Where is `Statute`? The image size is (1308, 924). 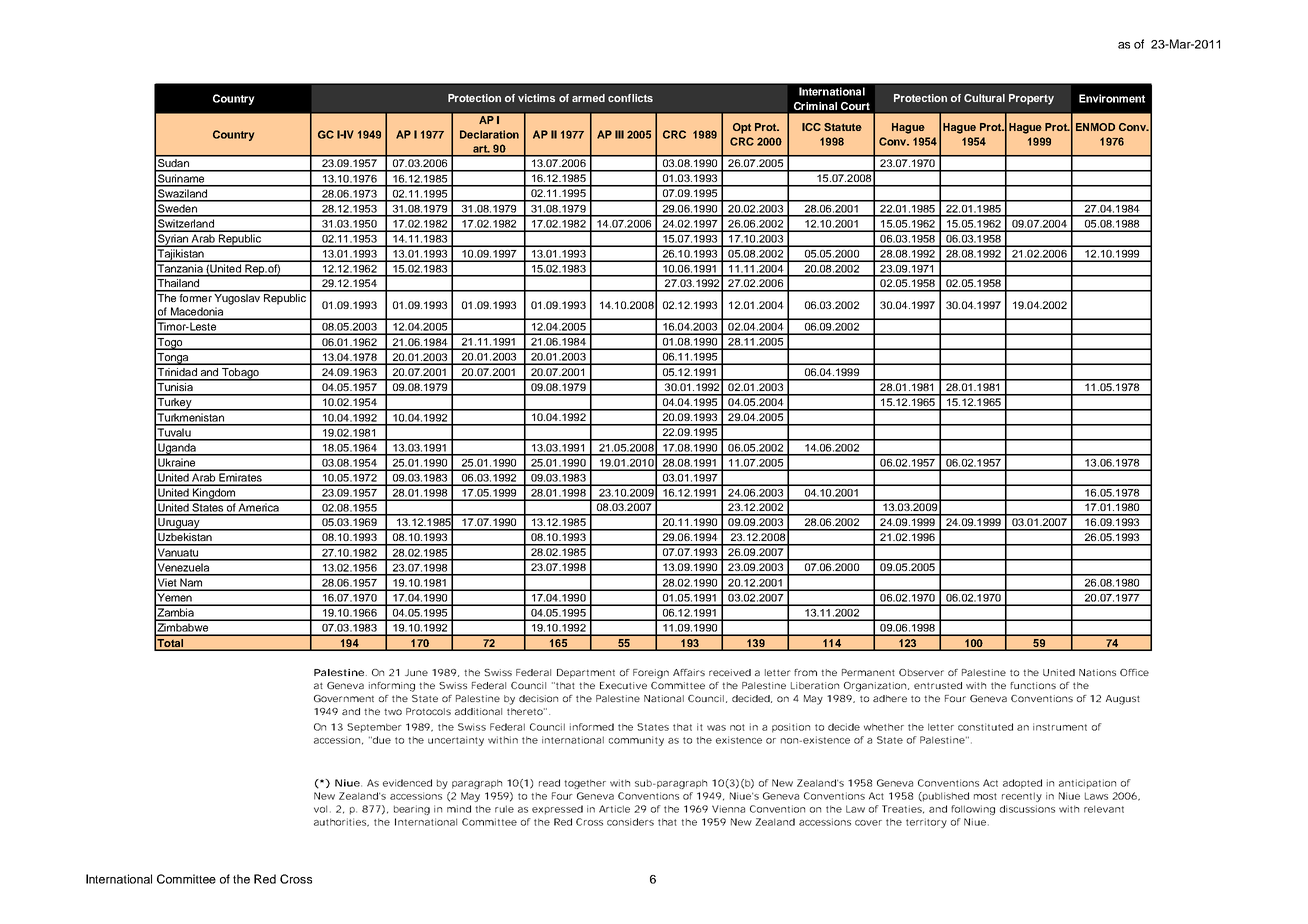 Statute is located at coordinates (843, 127).
